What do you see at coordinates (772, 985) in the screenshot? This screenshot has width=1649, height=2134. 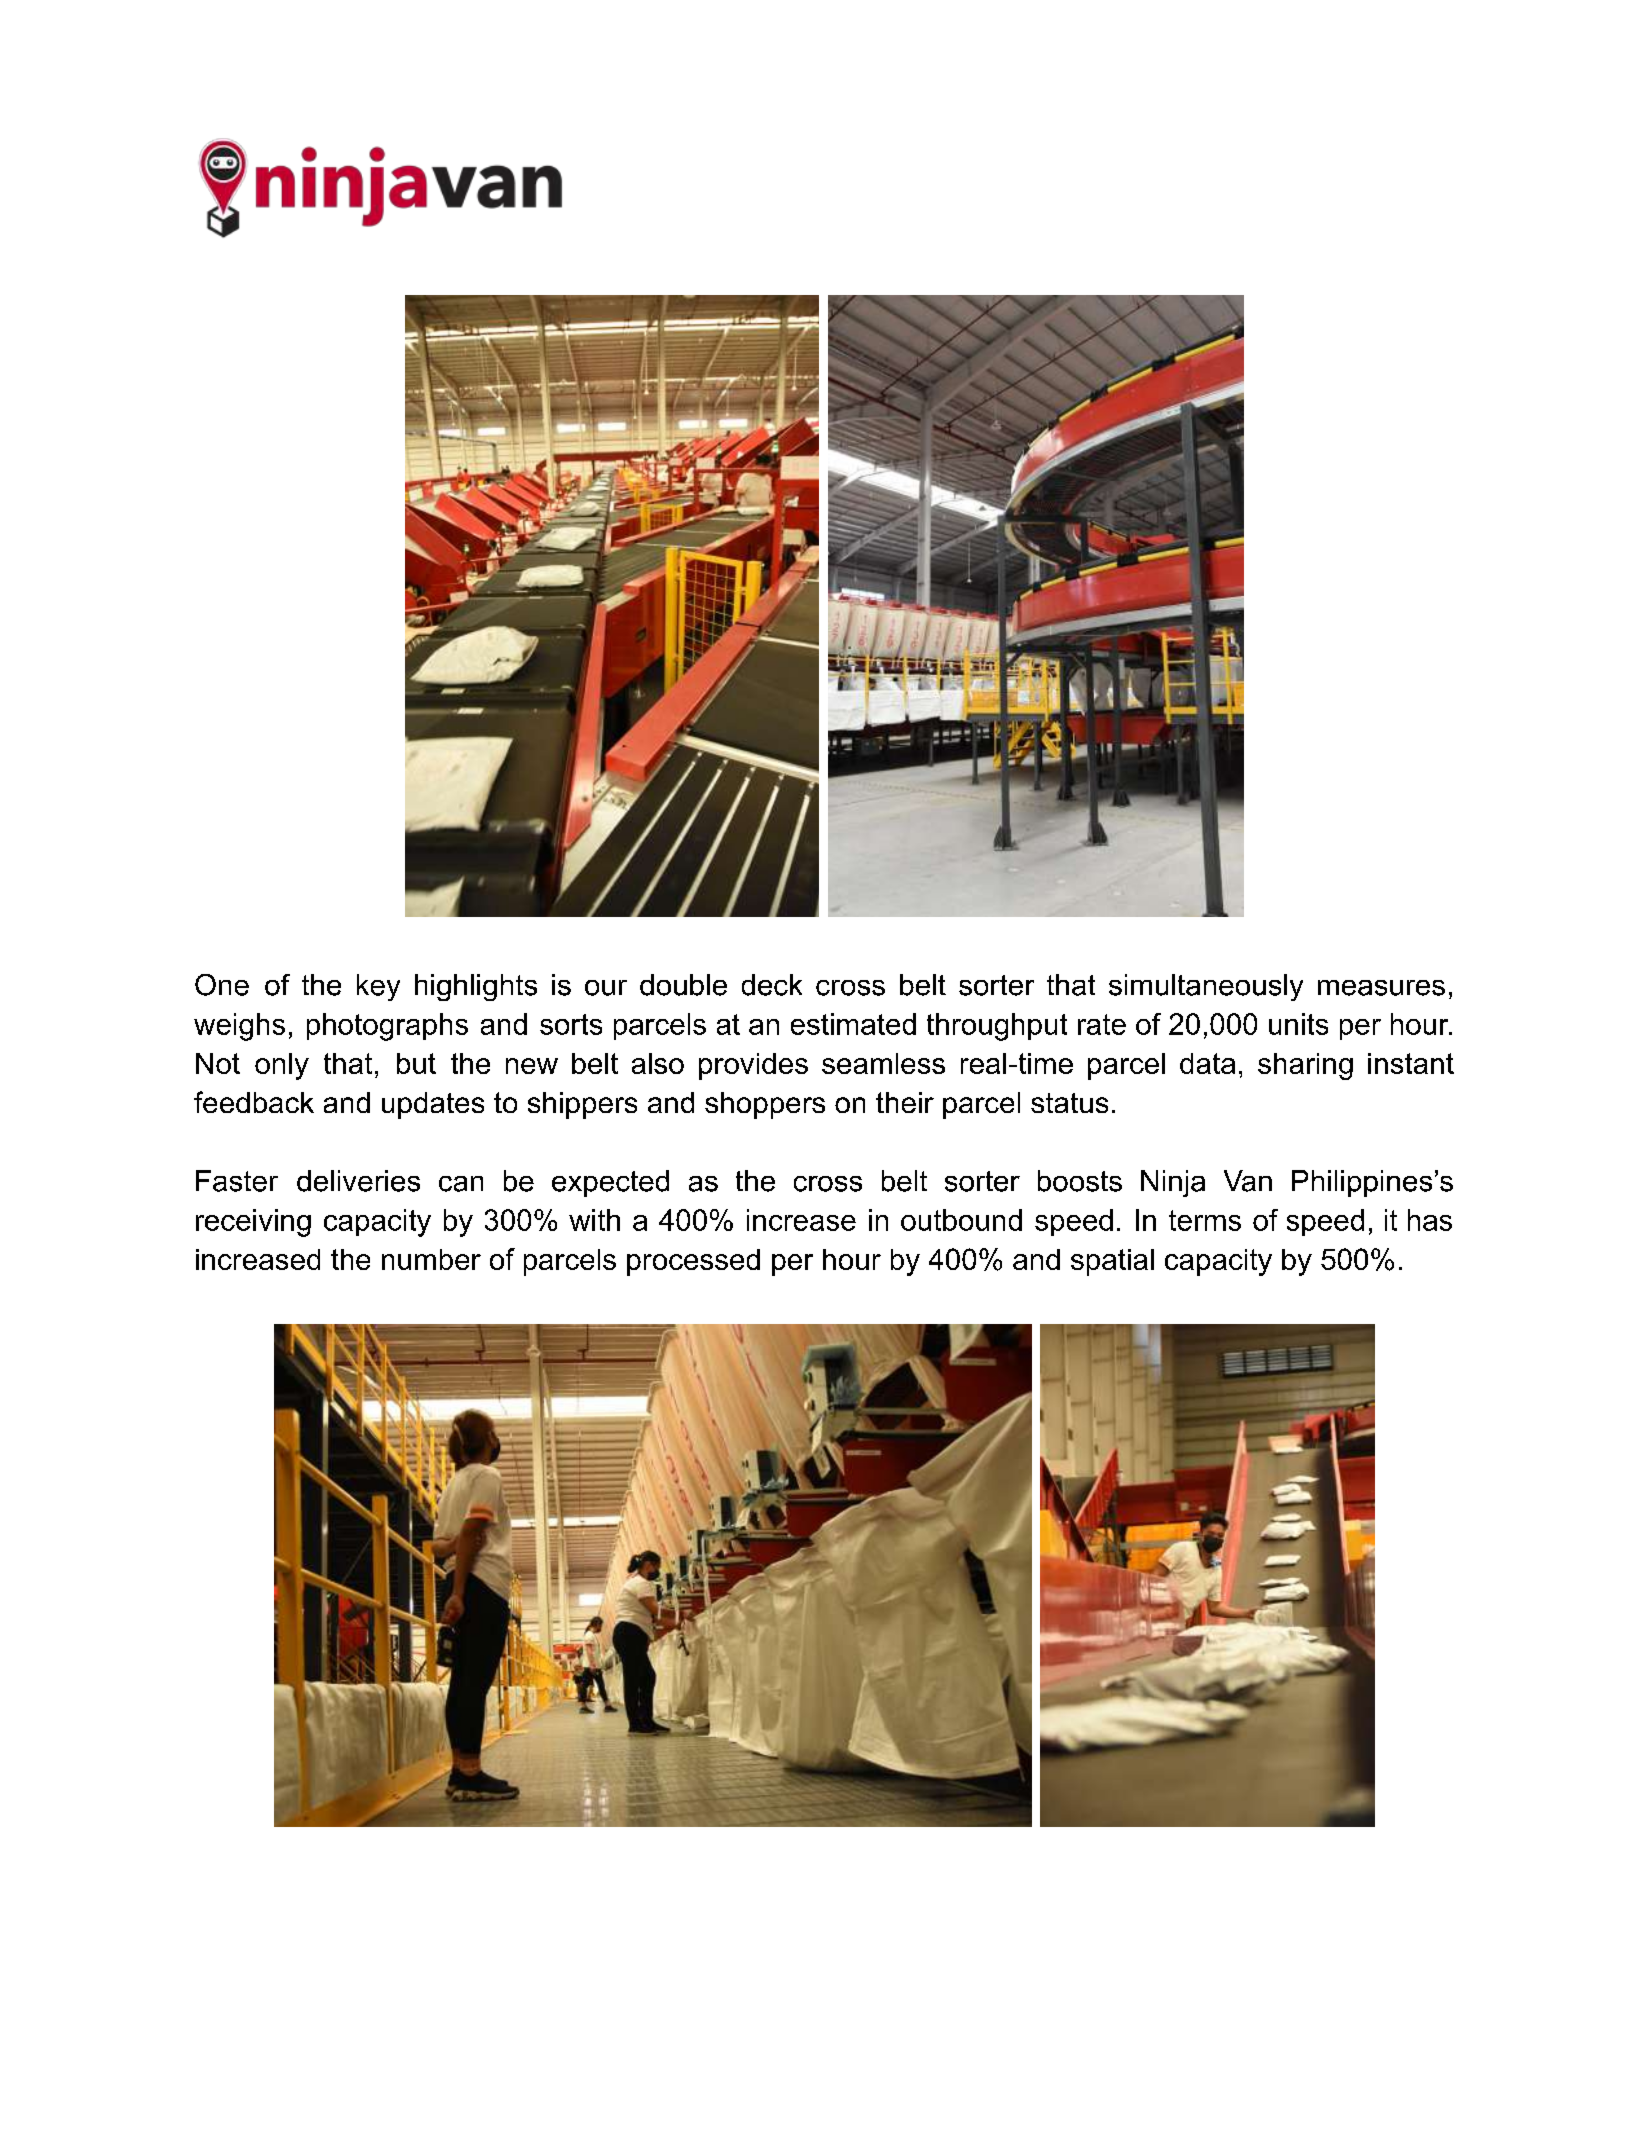 I see `deck` at bounding box center [772, 985].
